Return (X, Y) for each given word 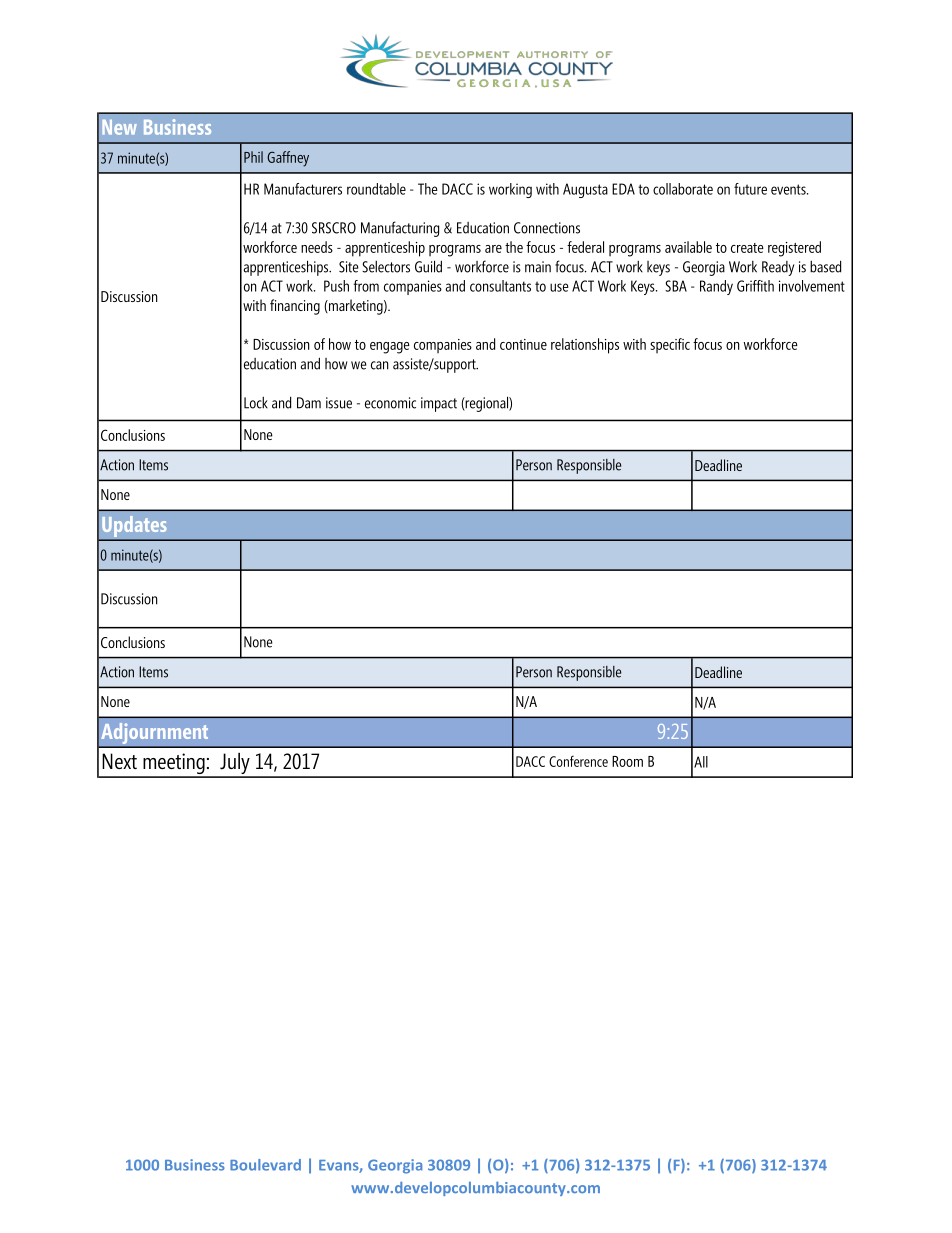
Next (119, 761)
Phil (253, 157)
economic (390, 403)
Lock (256, 403)
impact (439, 404)
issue (339, 403)
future (750, 189)
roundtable (376, 189)
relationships (585, 346)
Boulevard (265, 1165)
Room (627, 761)
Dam (309, 403)
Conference (578, 761)
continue (523, 344)
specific (670, 345)
